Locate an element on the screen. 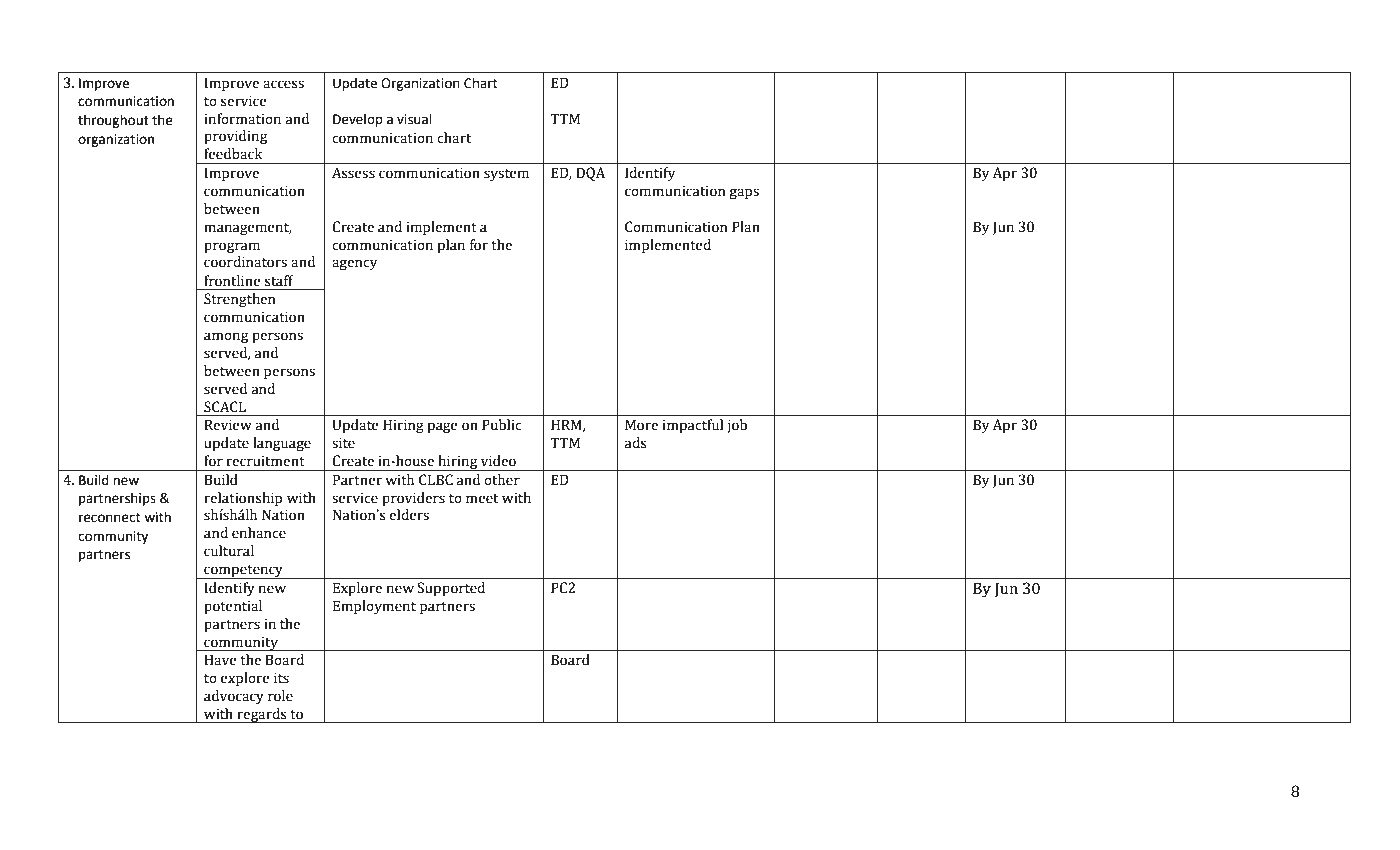  advocacy is located at coordinates (234, 697).
